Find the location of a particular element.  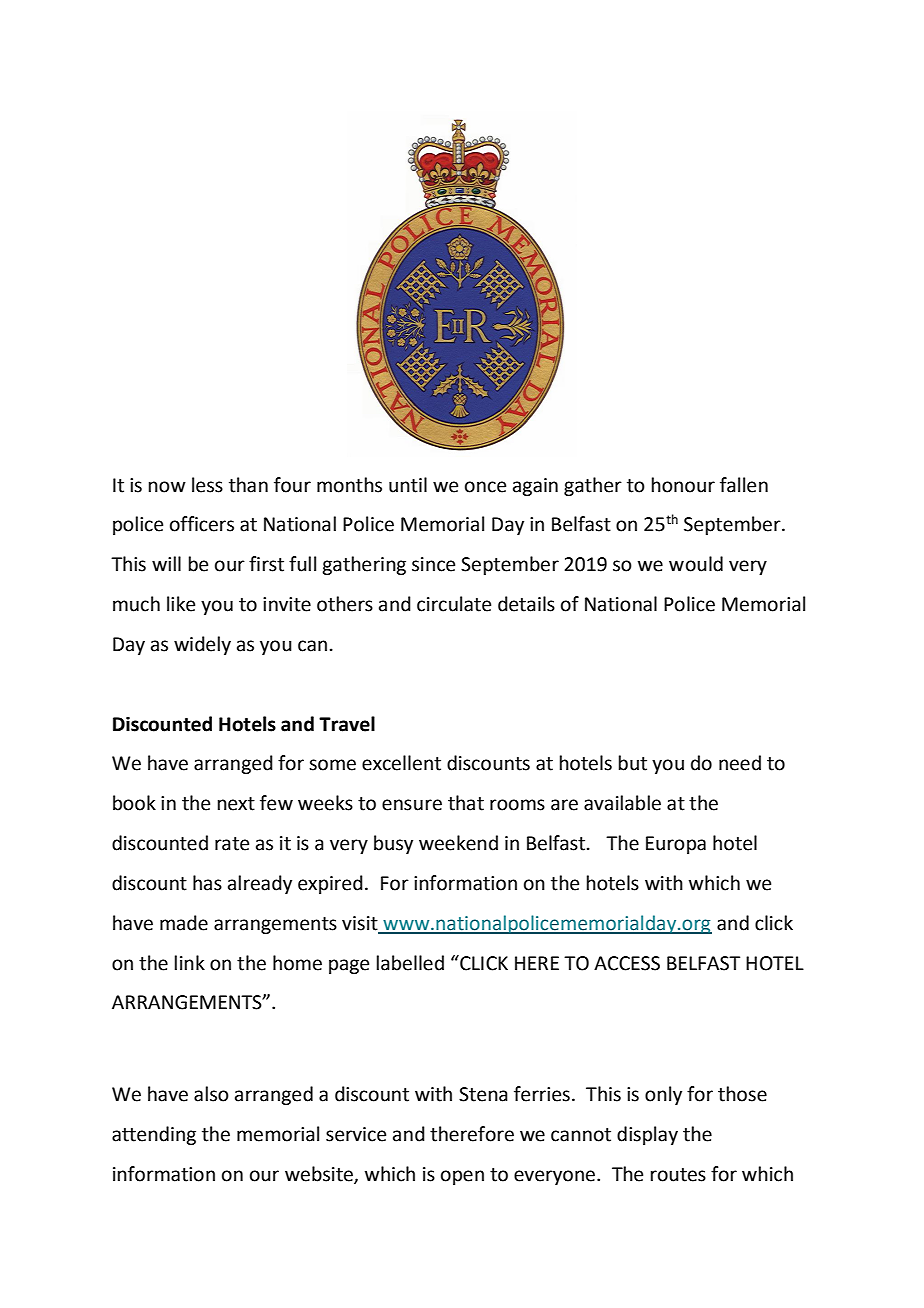

honour is located at coordinates (683, 485).
